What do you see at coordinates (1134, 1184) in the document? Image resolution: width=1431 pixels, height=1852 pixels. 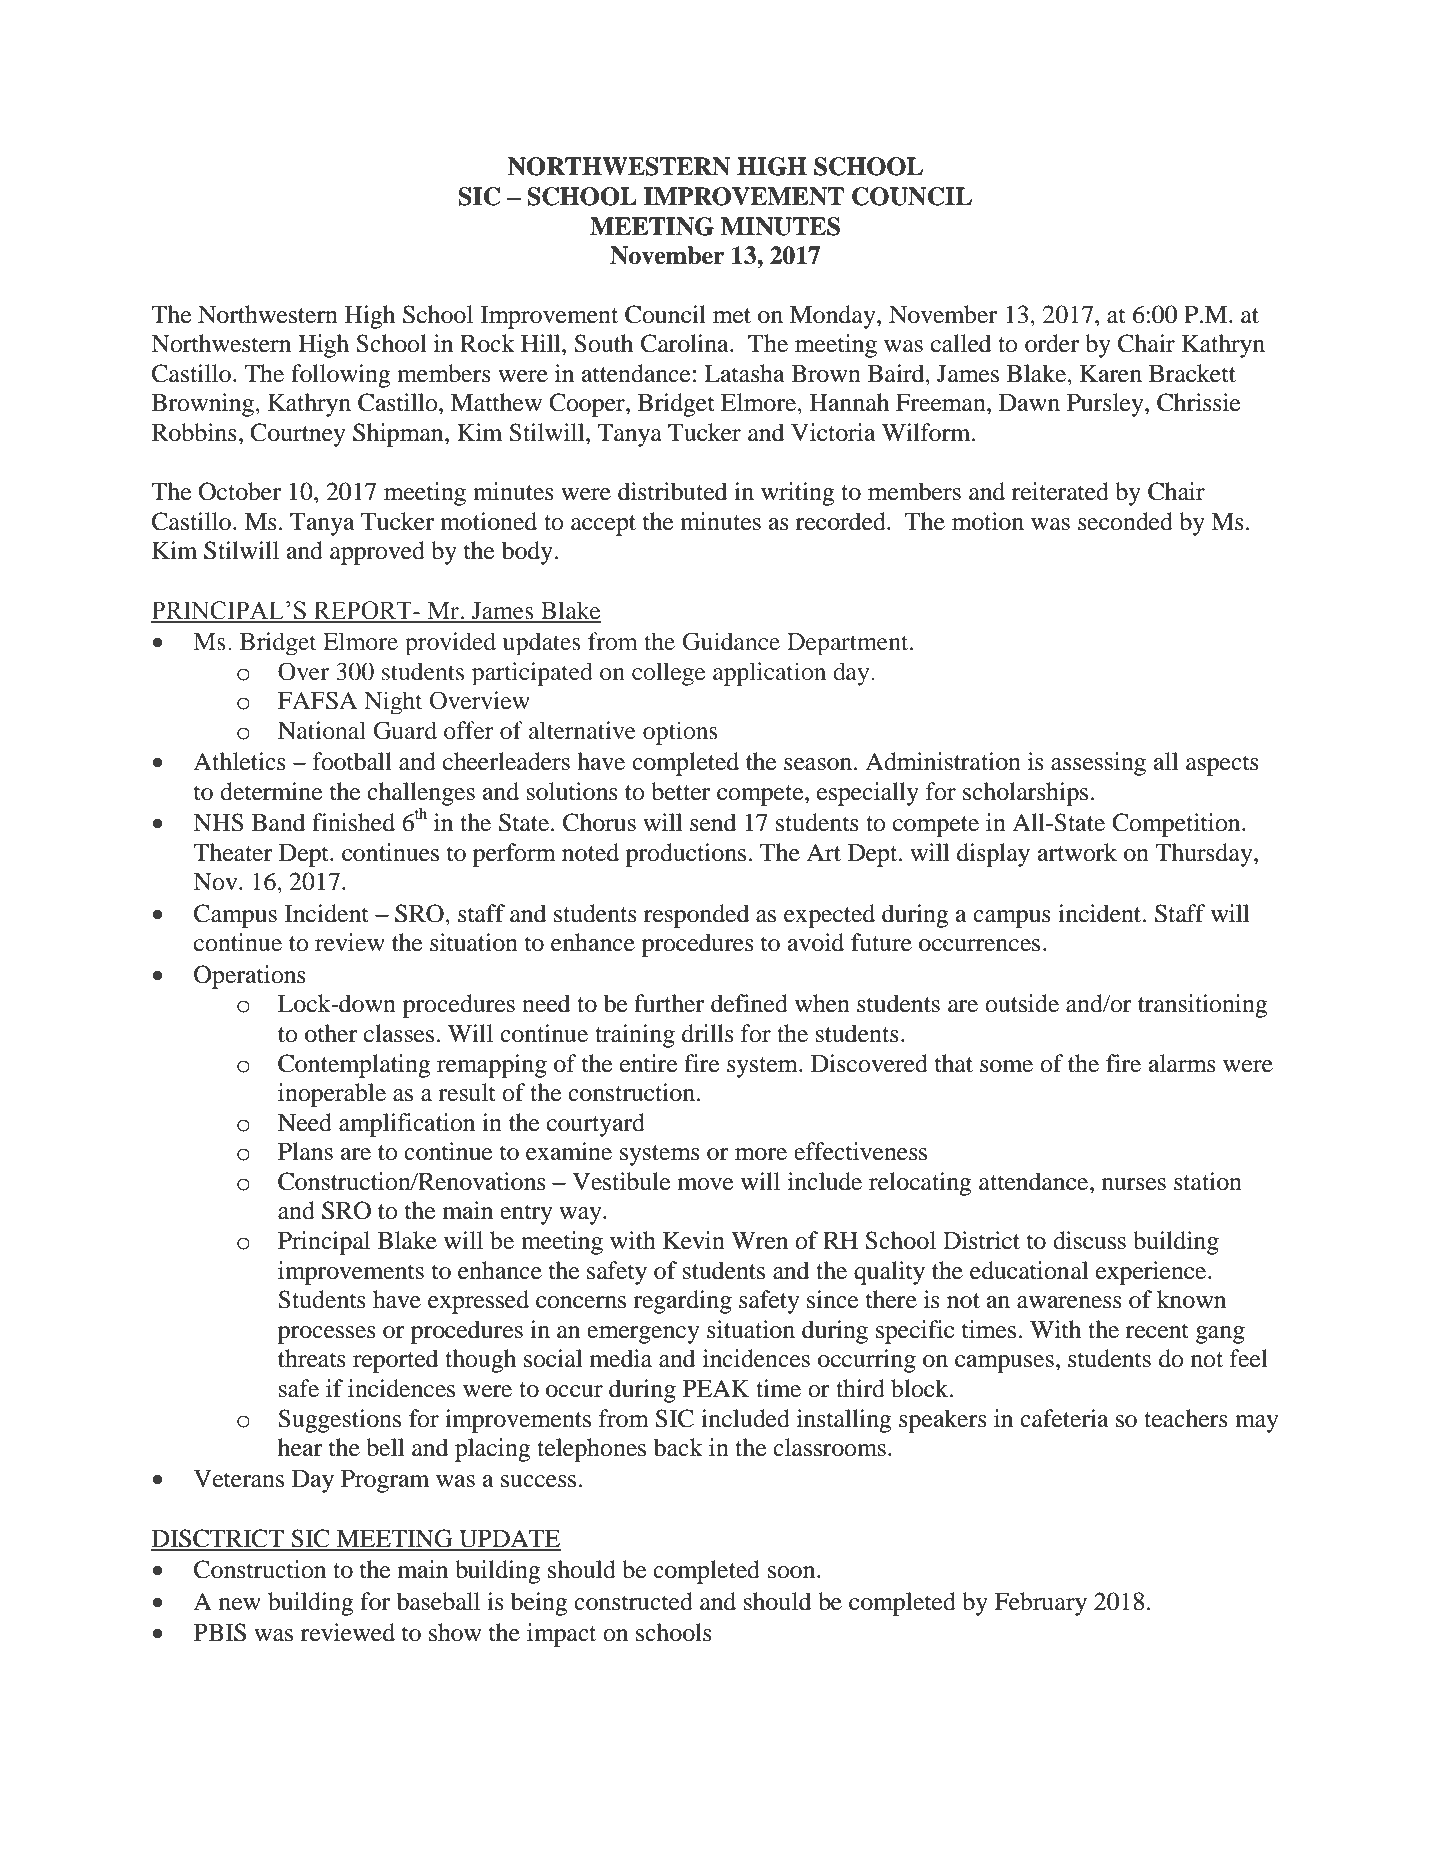 I see `nurses` at bounding box center [1134, 1184].
